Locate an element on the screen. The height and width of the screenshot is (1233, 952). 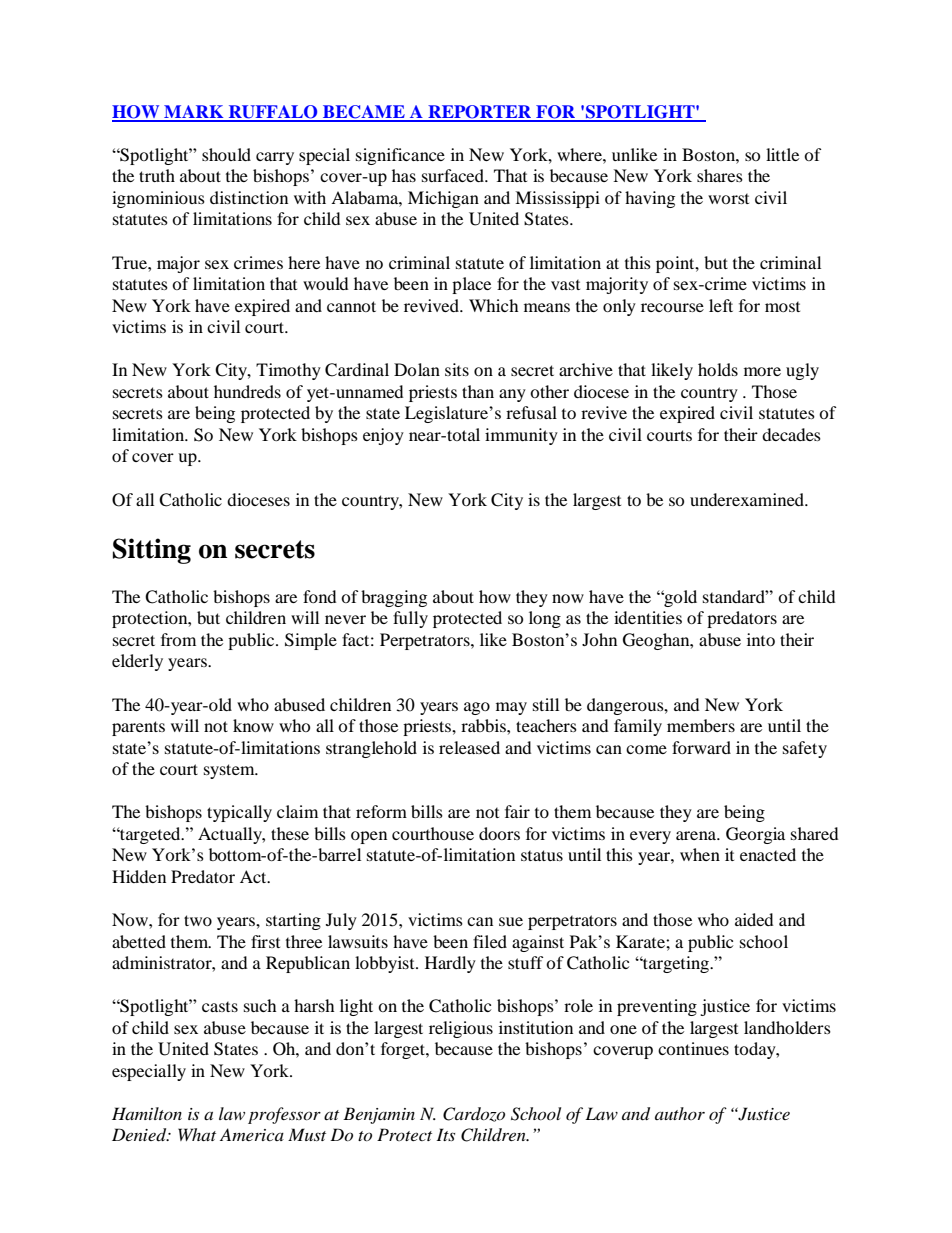
shares is located at coordinates (720, 175).
